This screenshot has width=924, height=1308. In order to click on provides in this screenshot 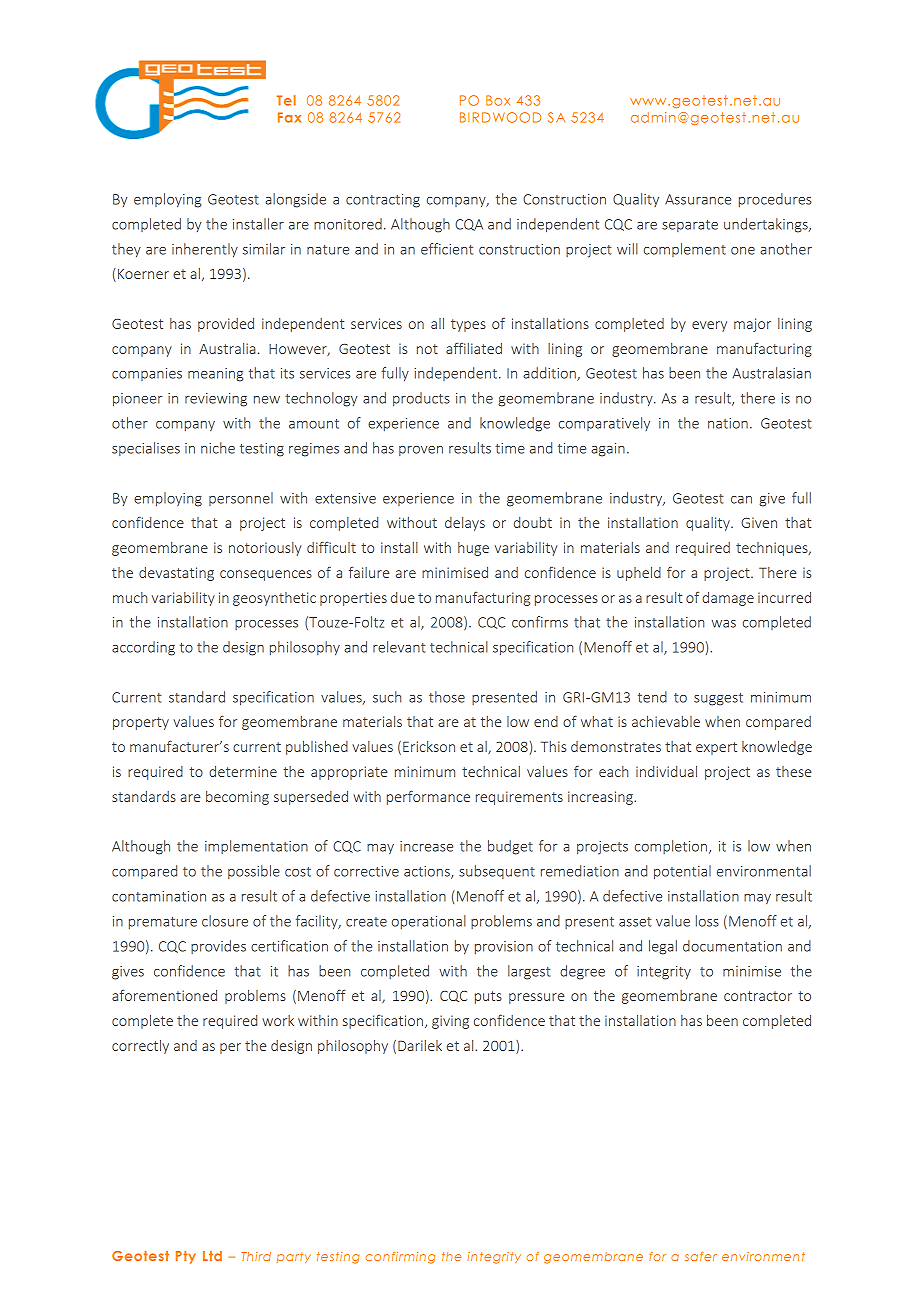, I will do `click(218, 947)`.
